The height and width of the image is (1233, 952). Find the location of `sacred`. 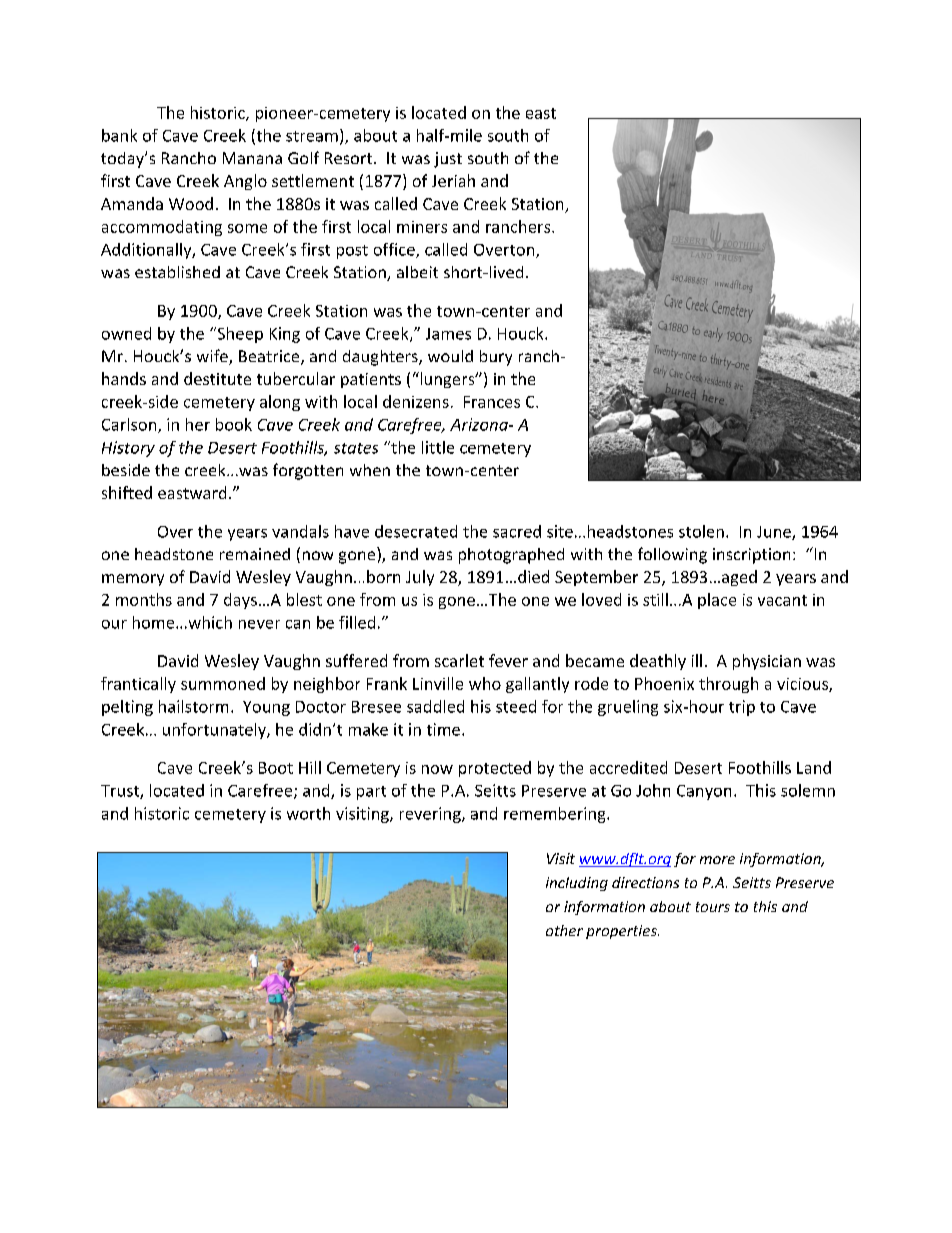

sacred is located at coordinates (517, 531).
